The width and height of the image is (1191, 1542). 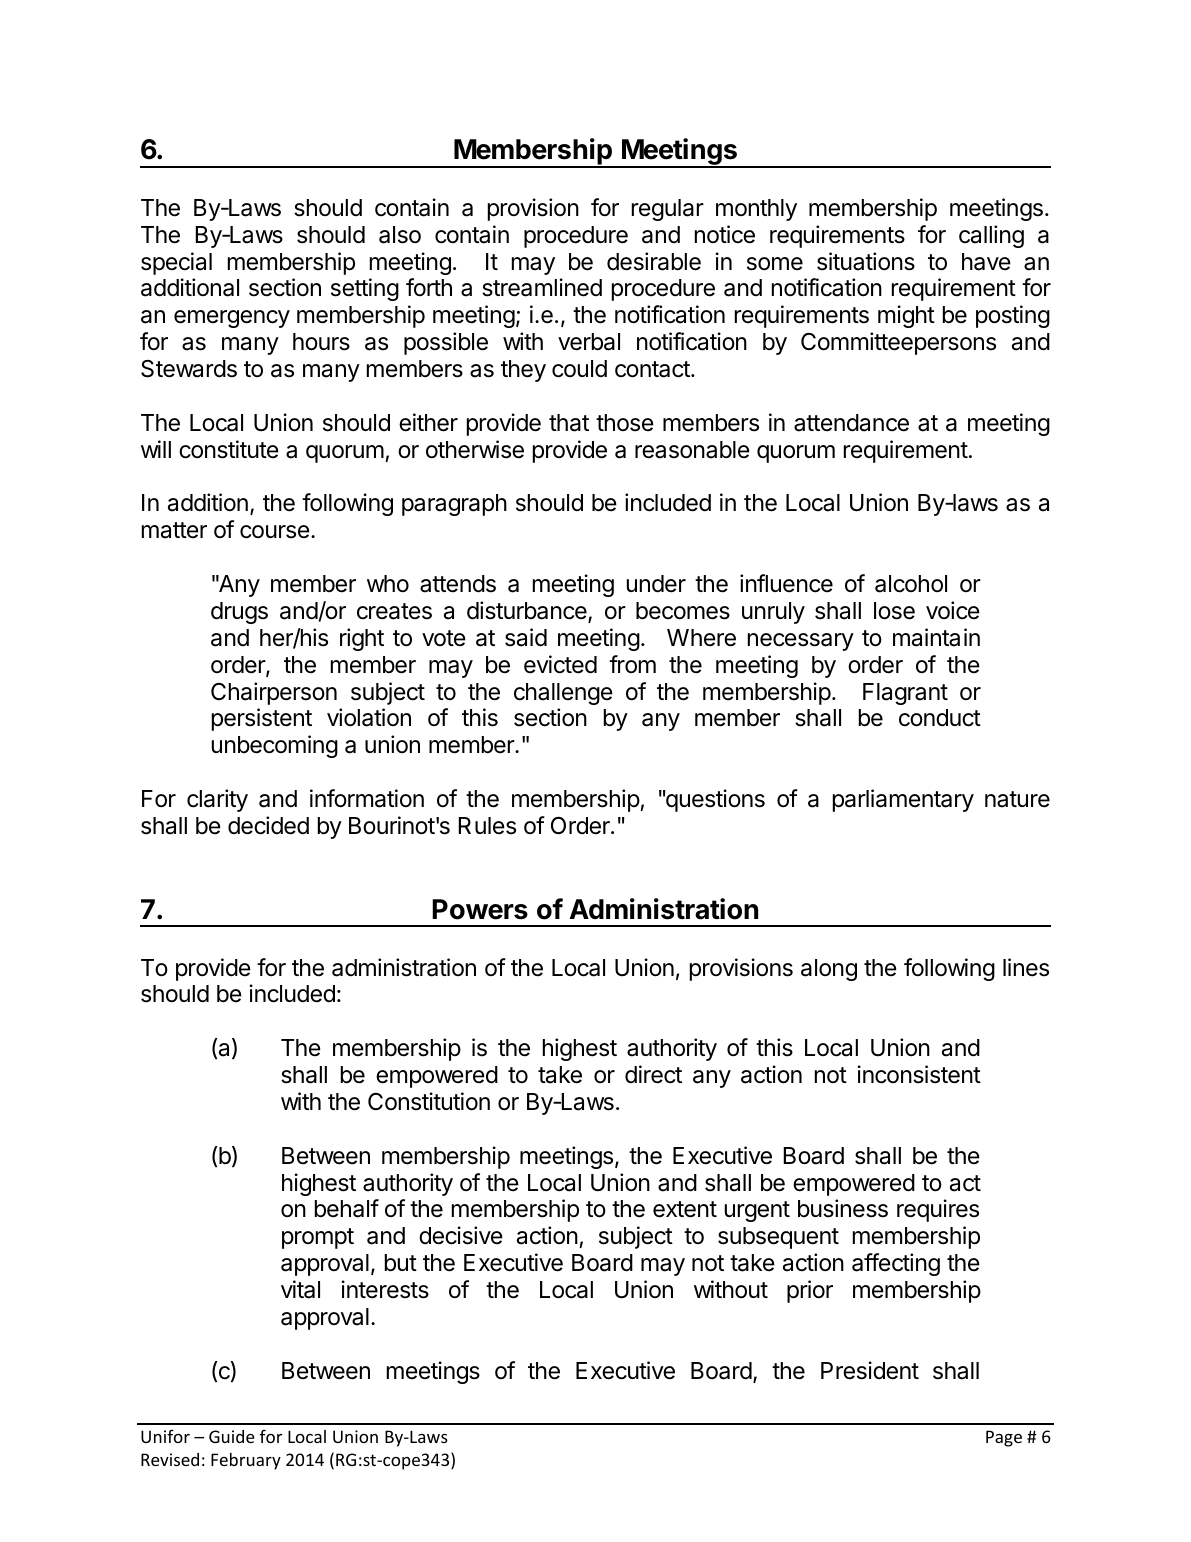 What do you see at coordinates (903, 800) in the image?
I see `parliamentary` at bounding box center [903, 800].
